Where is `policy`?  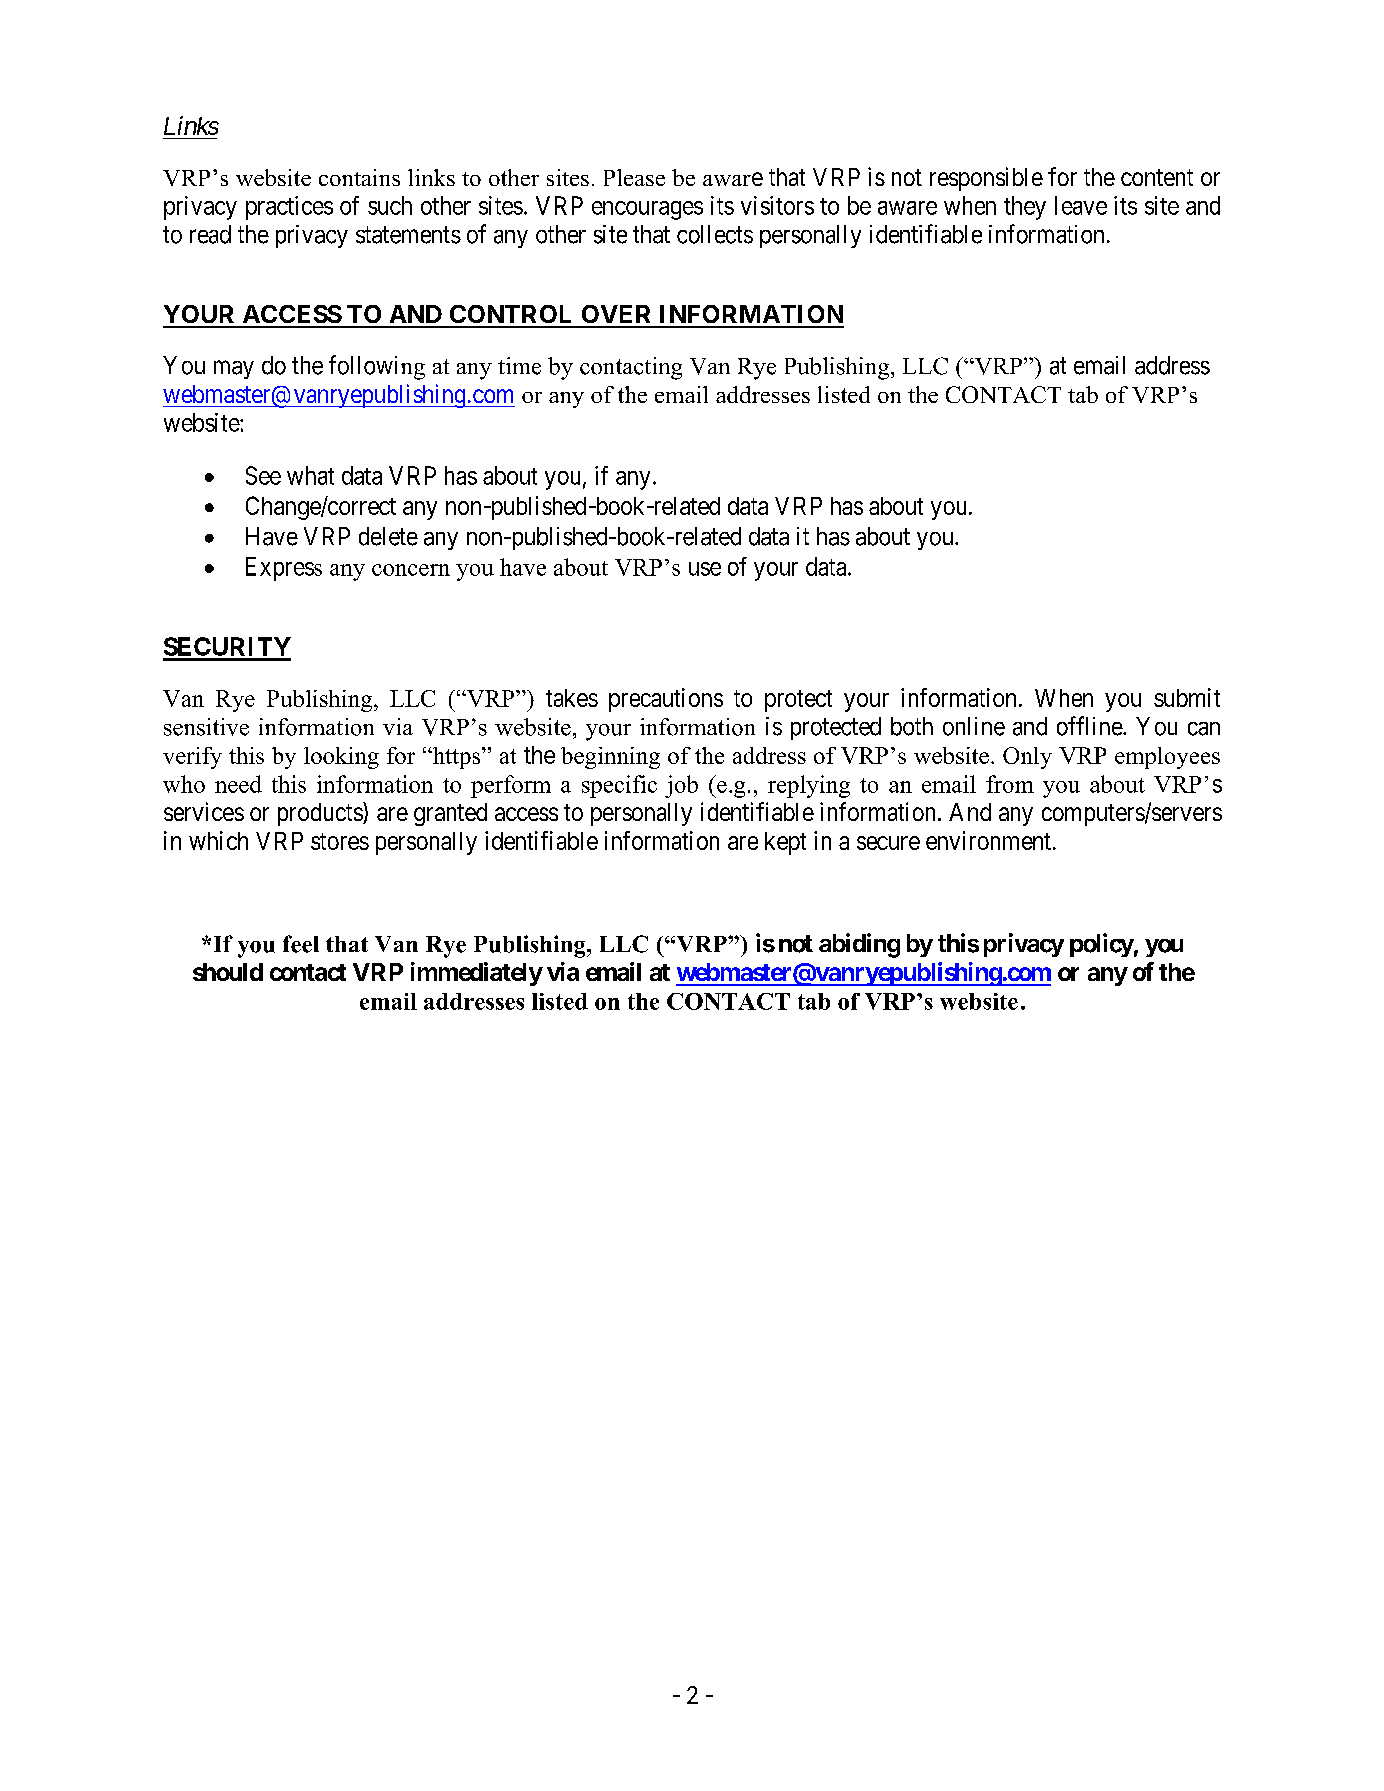
policy is located at coordinates (1102, 945).
